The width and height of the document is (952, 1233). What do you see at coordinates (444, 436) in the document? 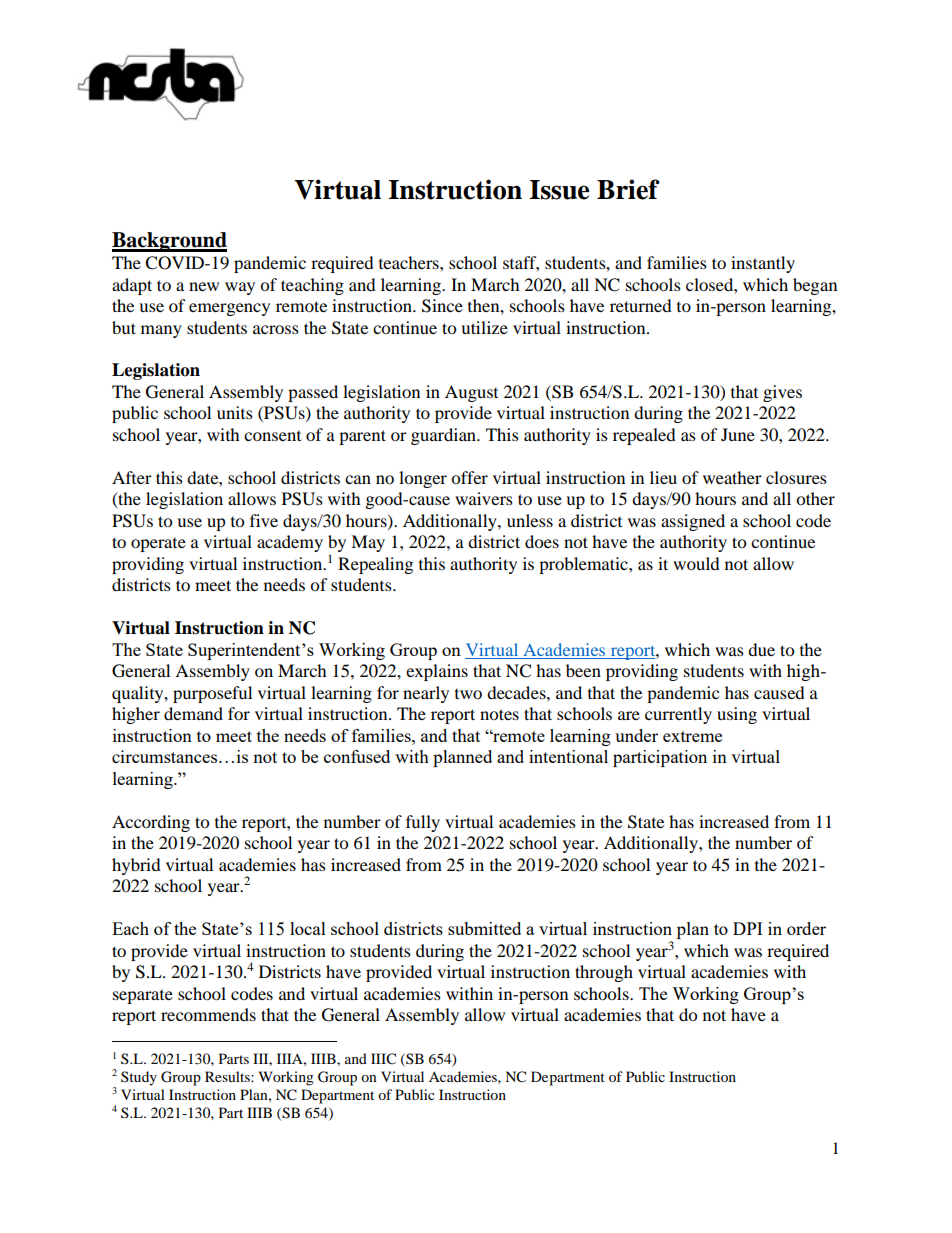
I see `guardian` at bounding box center [444, 436].
